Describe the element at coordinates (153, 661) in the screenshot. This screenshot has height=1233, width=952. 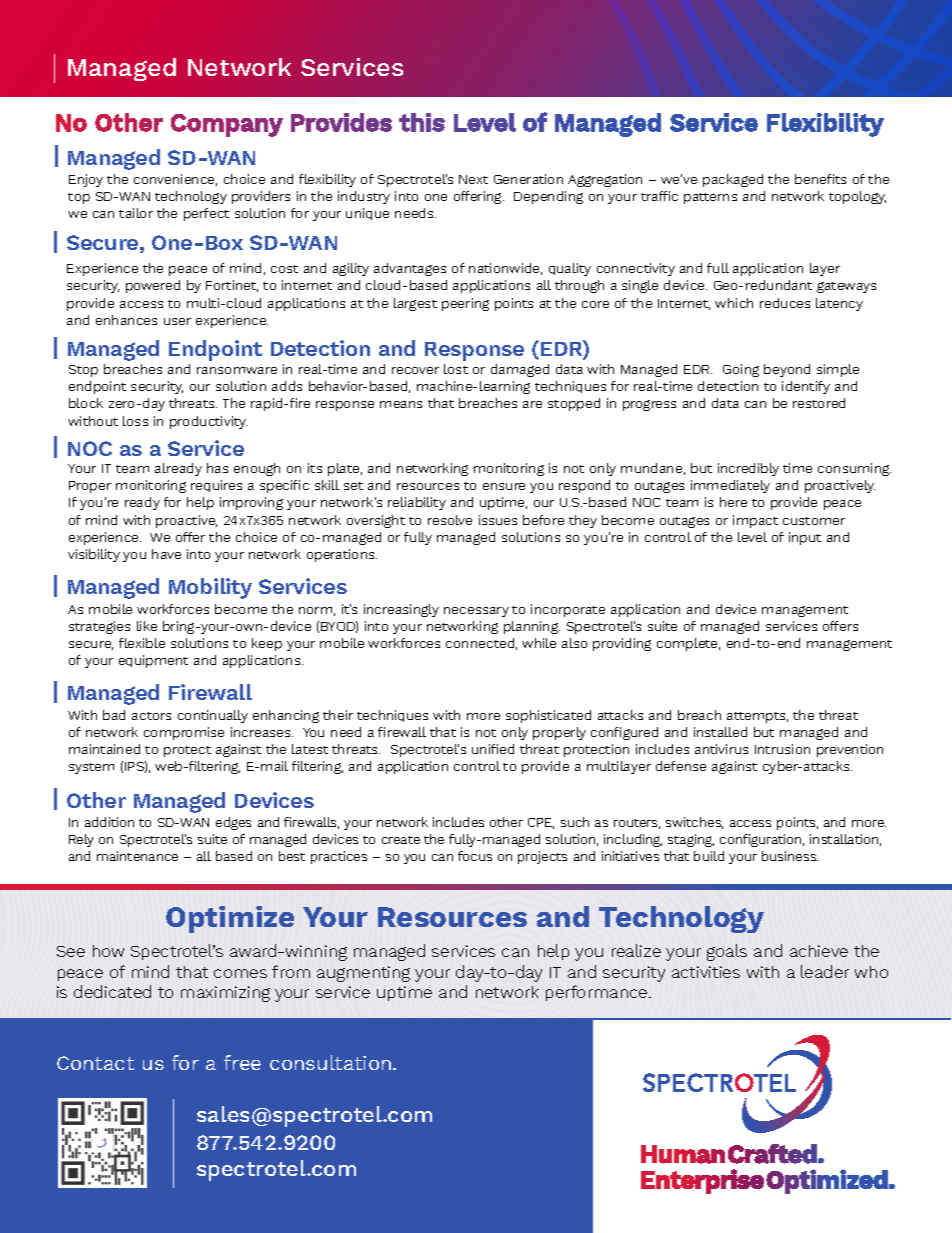
I see `equipment` at that location.
